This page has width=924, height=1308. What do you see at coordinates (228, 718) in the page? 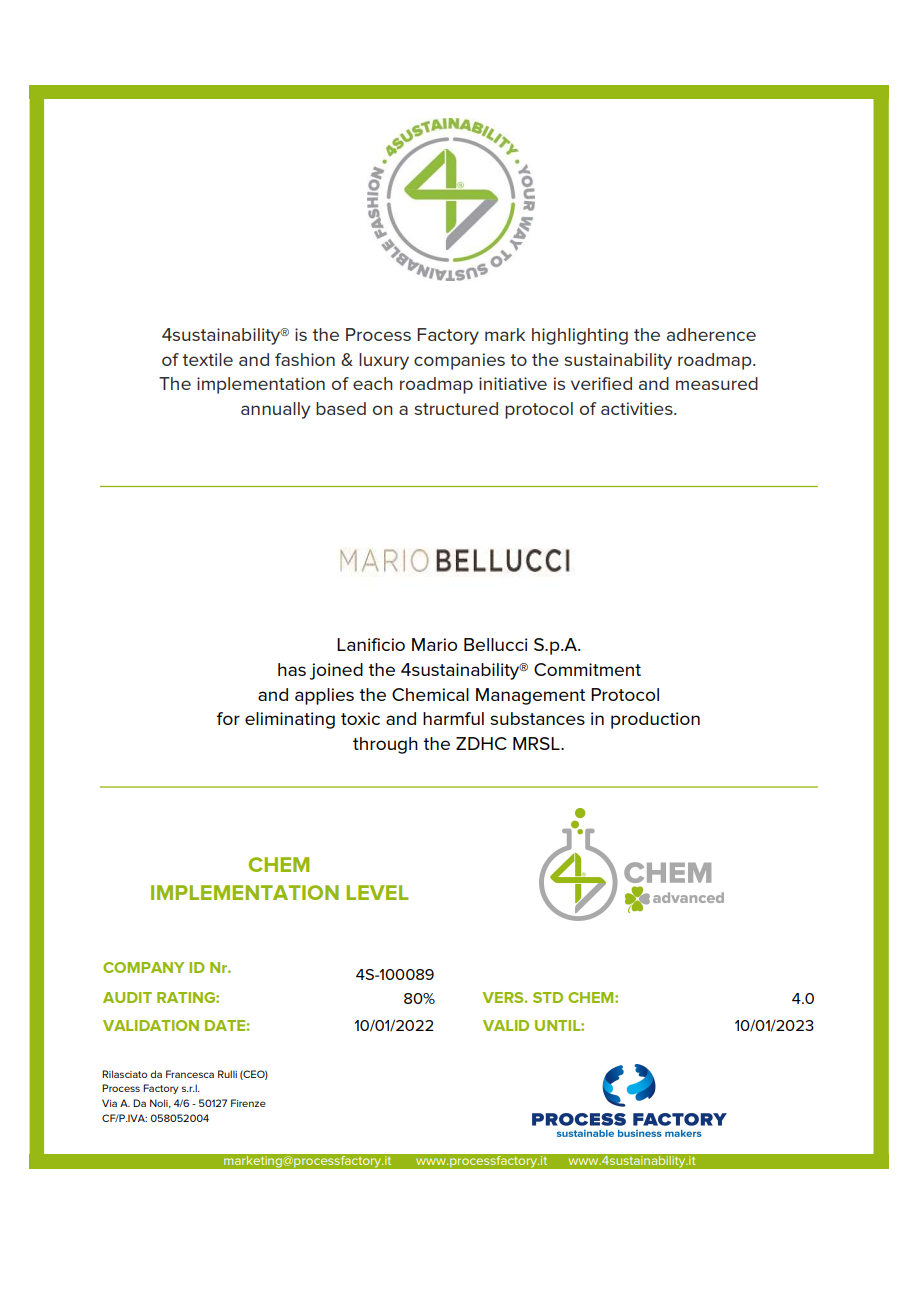
I see `for` at bounding box center [228, 718].
